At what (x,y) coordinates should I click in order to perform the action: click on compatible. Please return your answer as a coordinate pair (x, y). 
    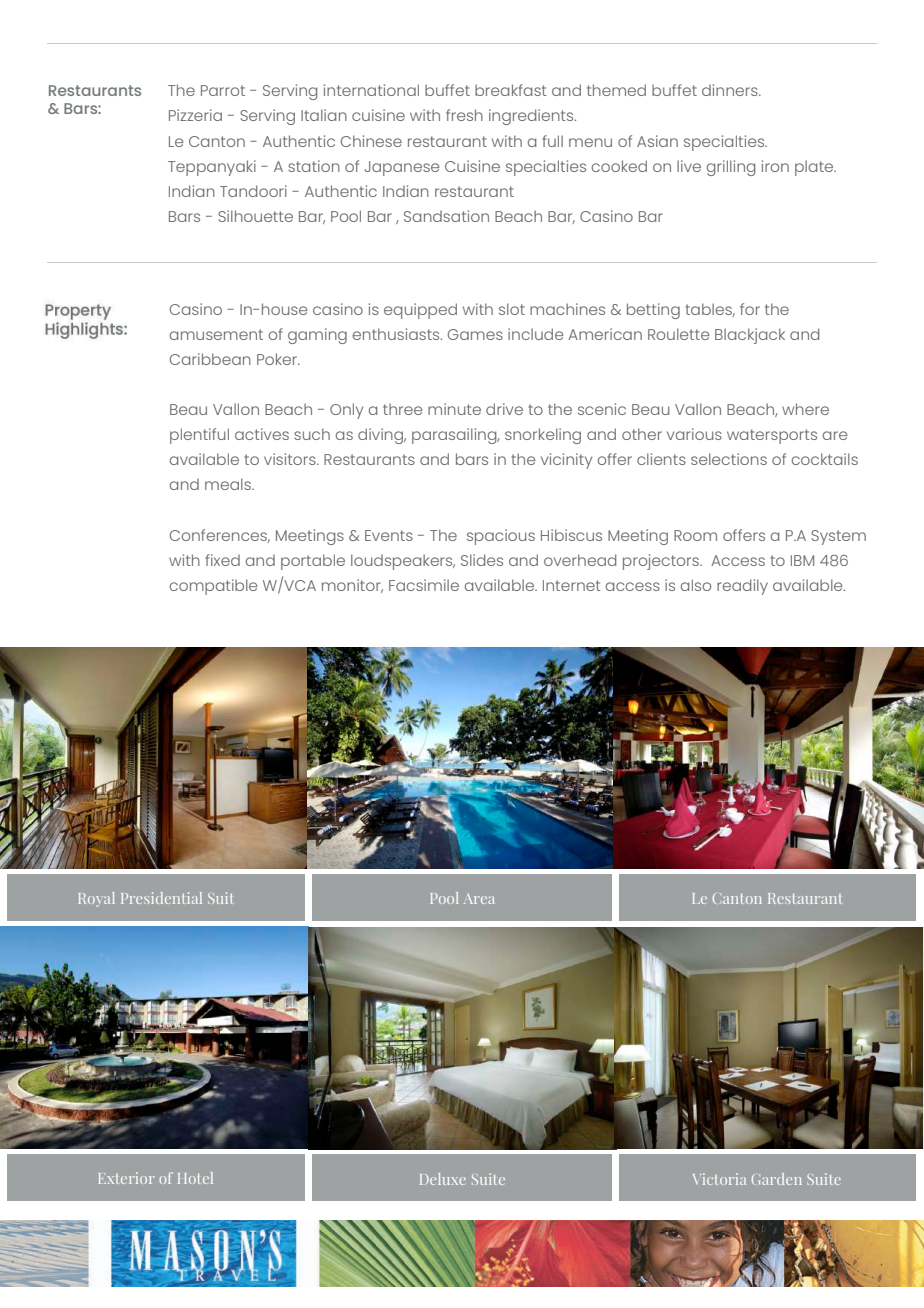
    Looking at the image, I should click on (213, 587).
